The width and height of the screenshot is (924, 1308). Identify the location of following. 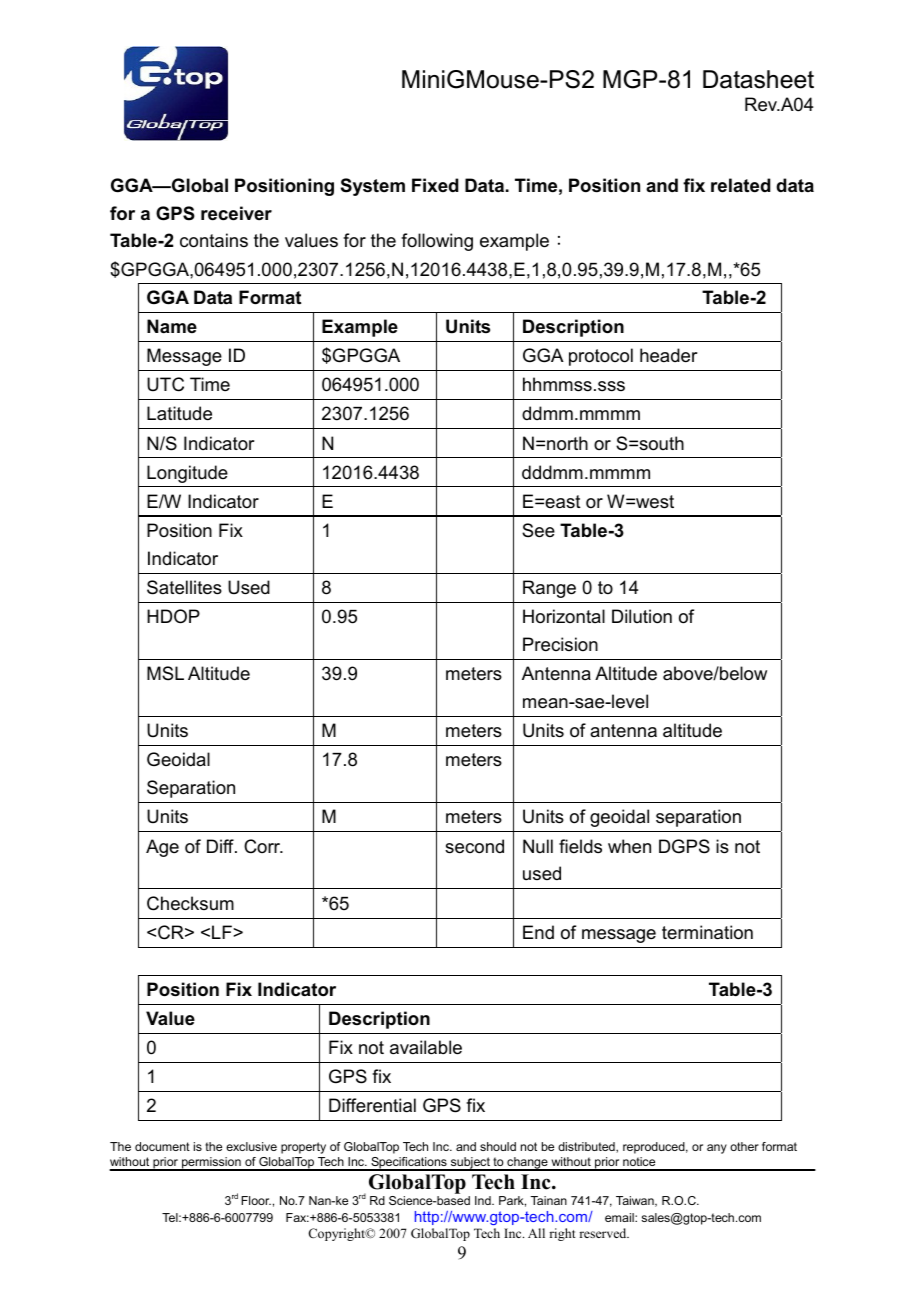
(437, 242).
